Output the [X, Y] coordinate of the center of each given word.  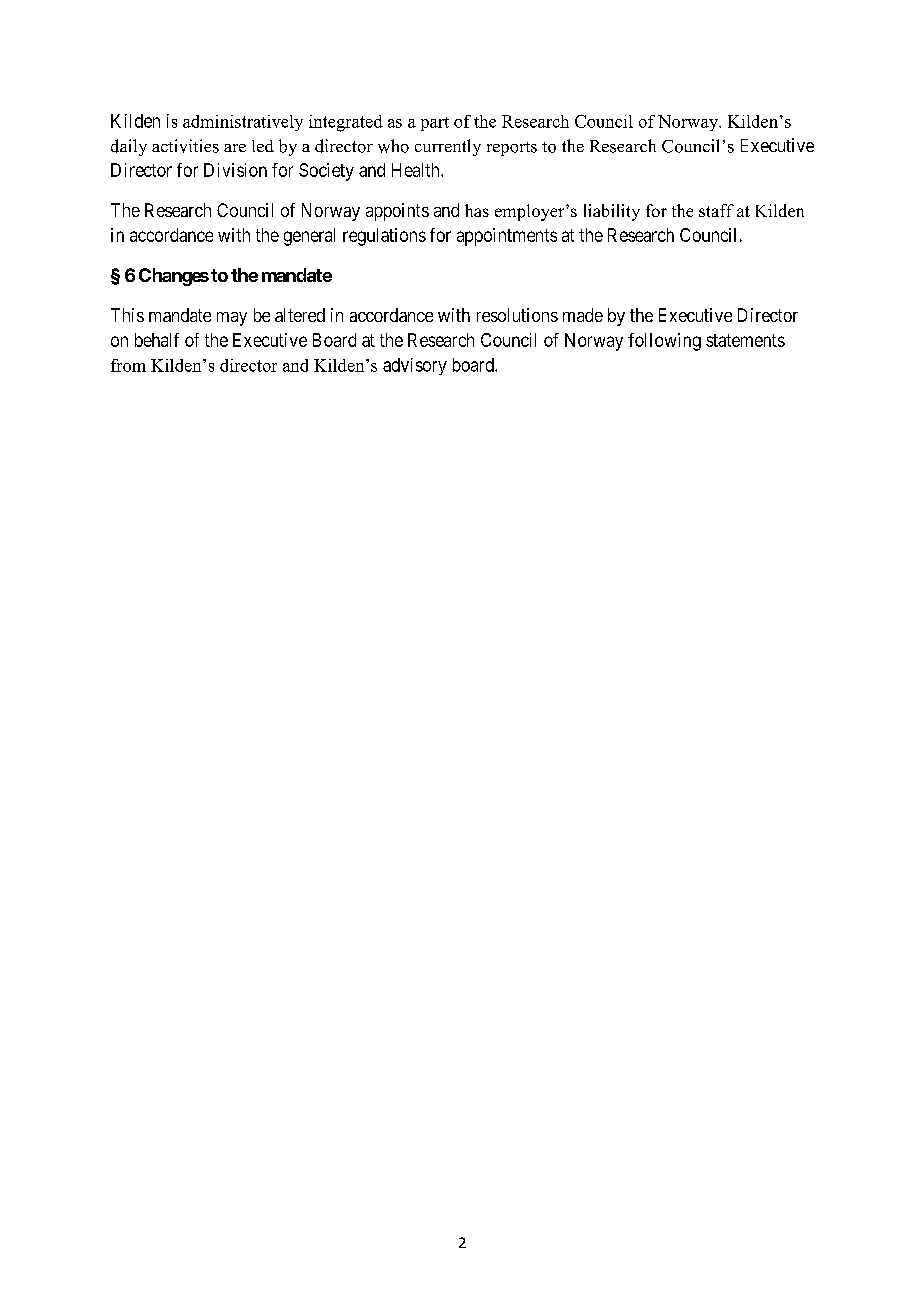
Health [417, 170]
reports [512, 149]
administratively [243, 123]
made [583, 315]
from [128, 365]
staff [716, 210]
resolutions [517, 315]
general [309, 237]
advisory [415, 366]
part [435, 124]
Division [235, 170]
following [664, 342]
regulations [384, 237]
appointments [507, 237]
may [232, 319]
